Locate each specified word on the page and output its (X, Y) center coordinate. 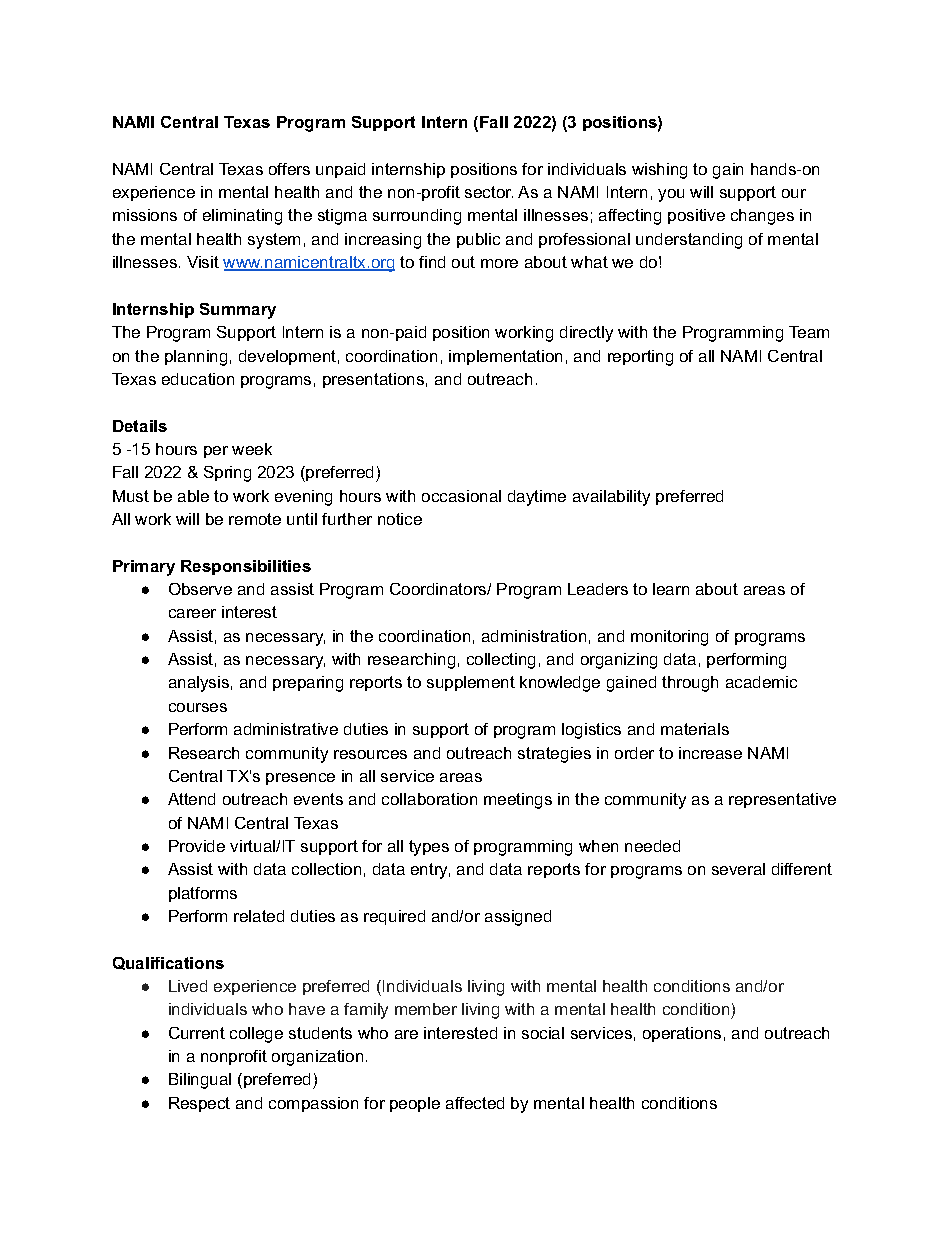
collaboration (429, 799)
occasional (461, 496)
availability (611, 498)
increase (710, 753)
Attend (191, 799)
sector (489, 192)
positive (696, 216)
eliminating (242, 217)
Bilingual (200, 1081)
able (193, 496)
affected (475, 1103)
